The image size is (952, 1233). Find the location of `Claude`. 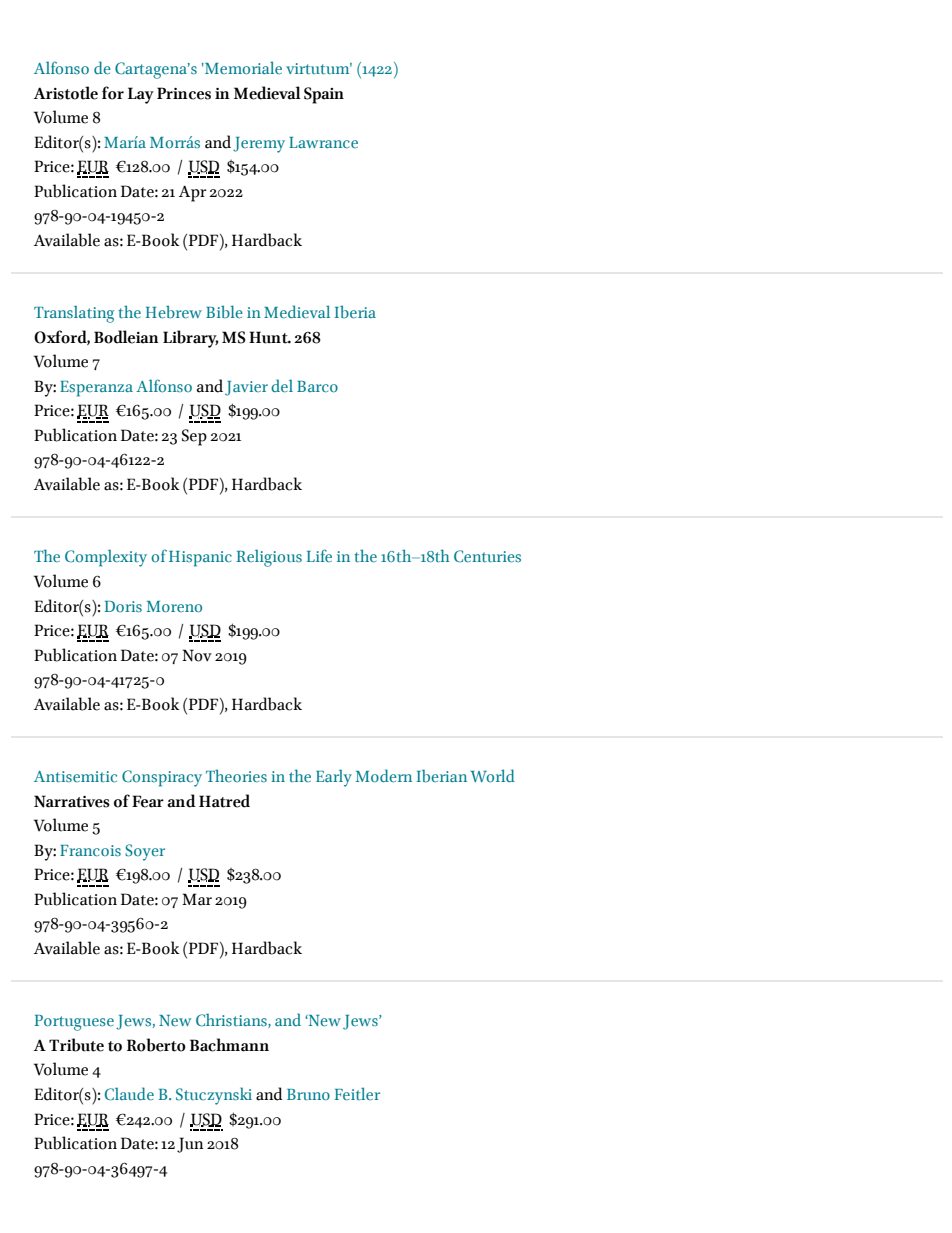

Claude is located at coordinates (129, 1094).
